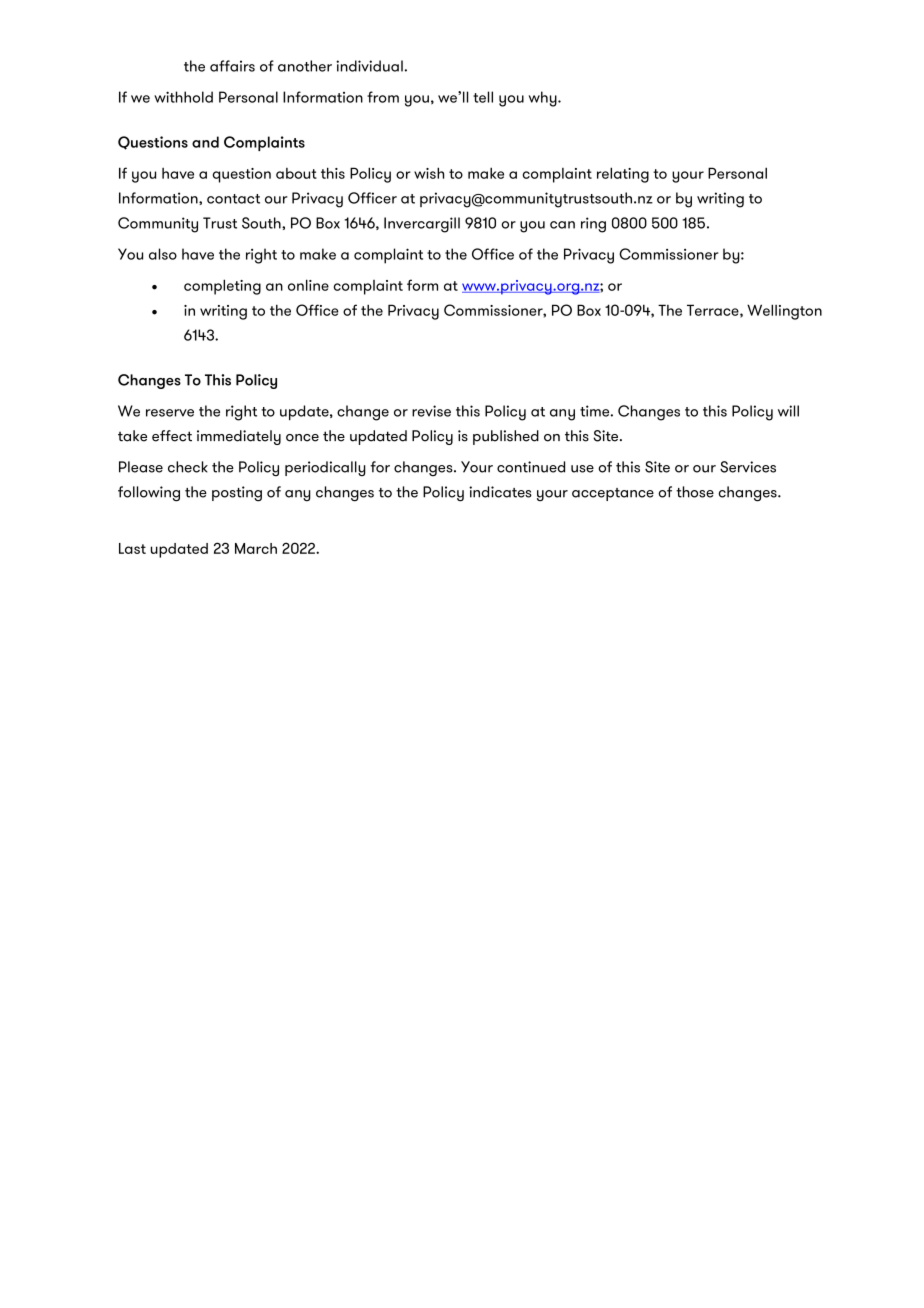 This screenshot has width=924, height=1308. I want to click on revise, so click(431, 411).
